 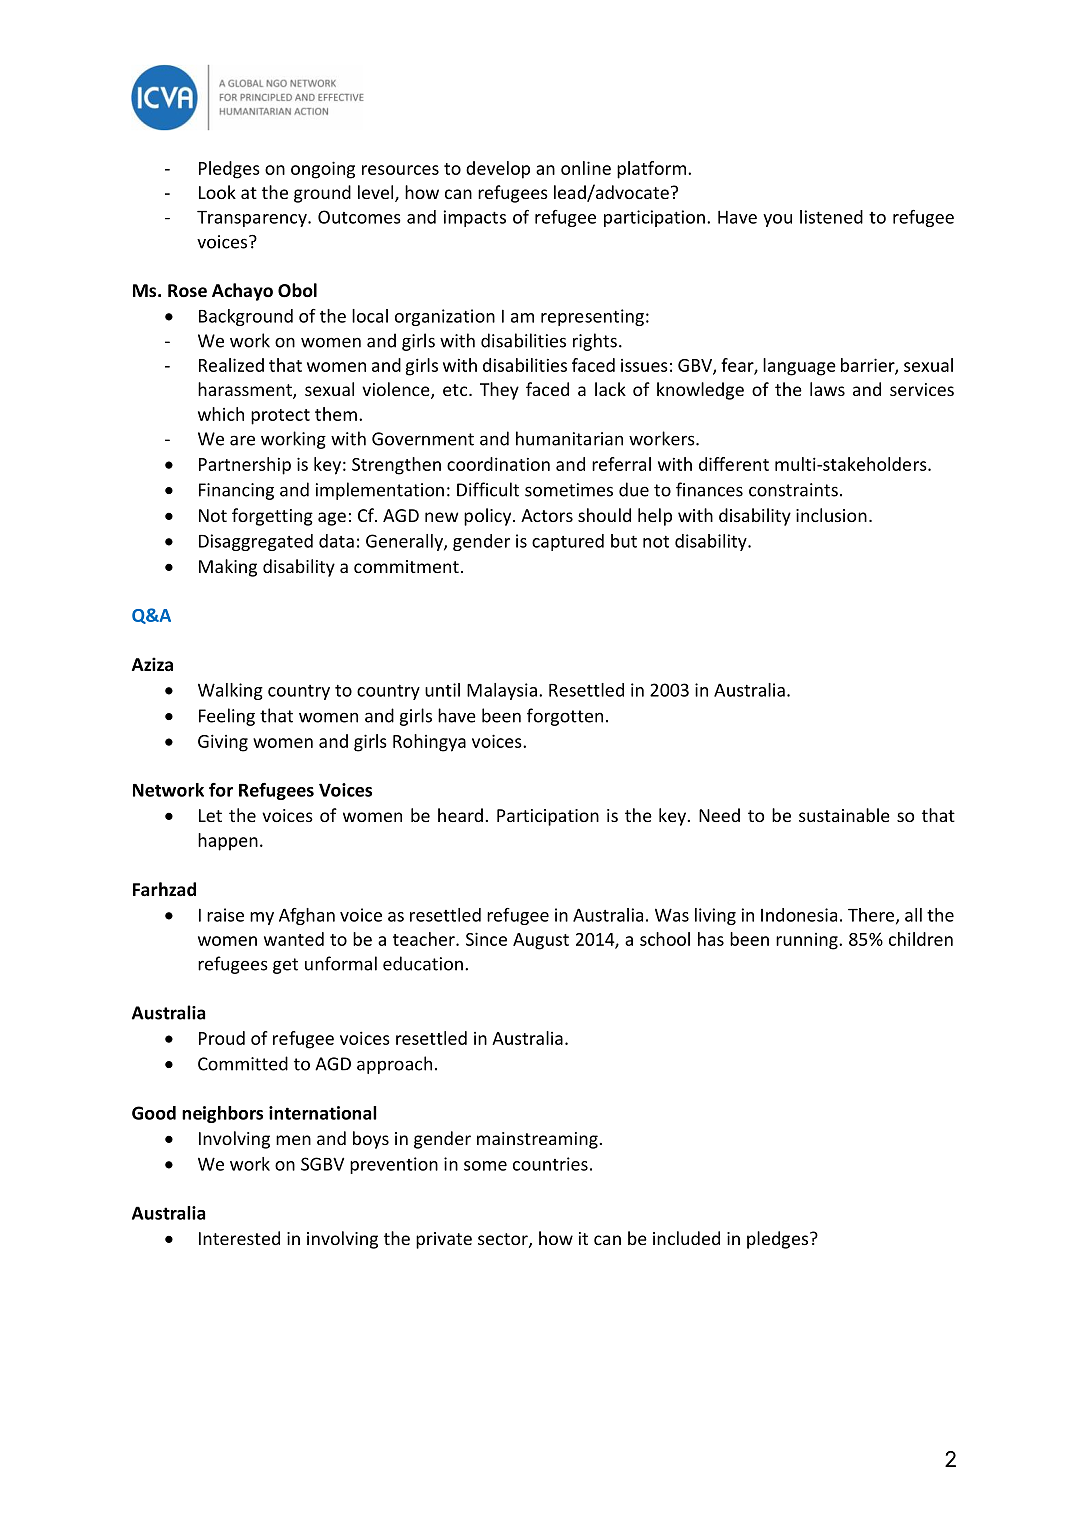 I want to click on constraints, so click(x=793, y=490).
